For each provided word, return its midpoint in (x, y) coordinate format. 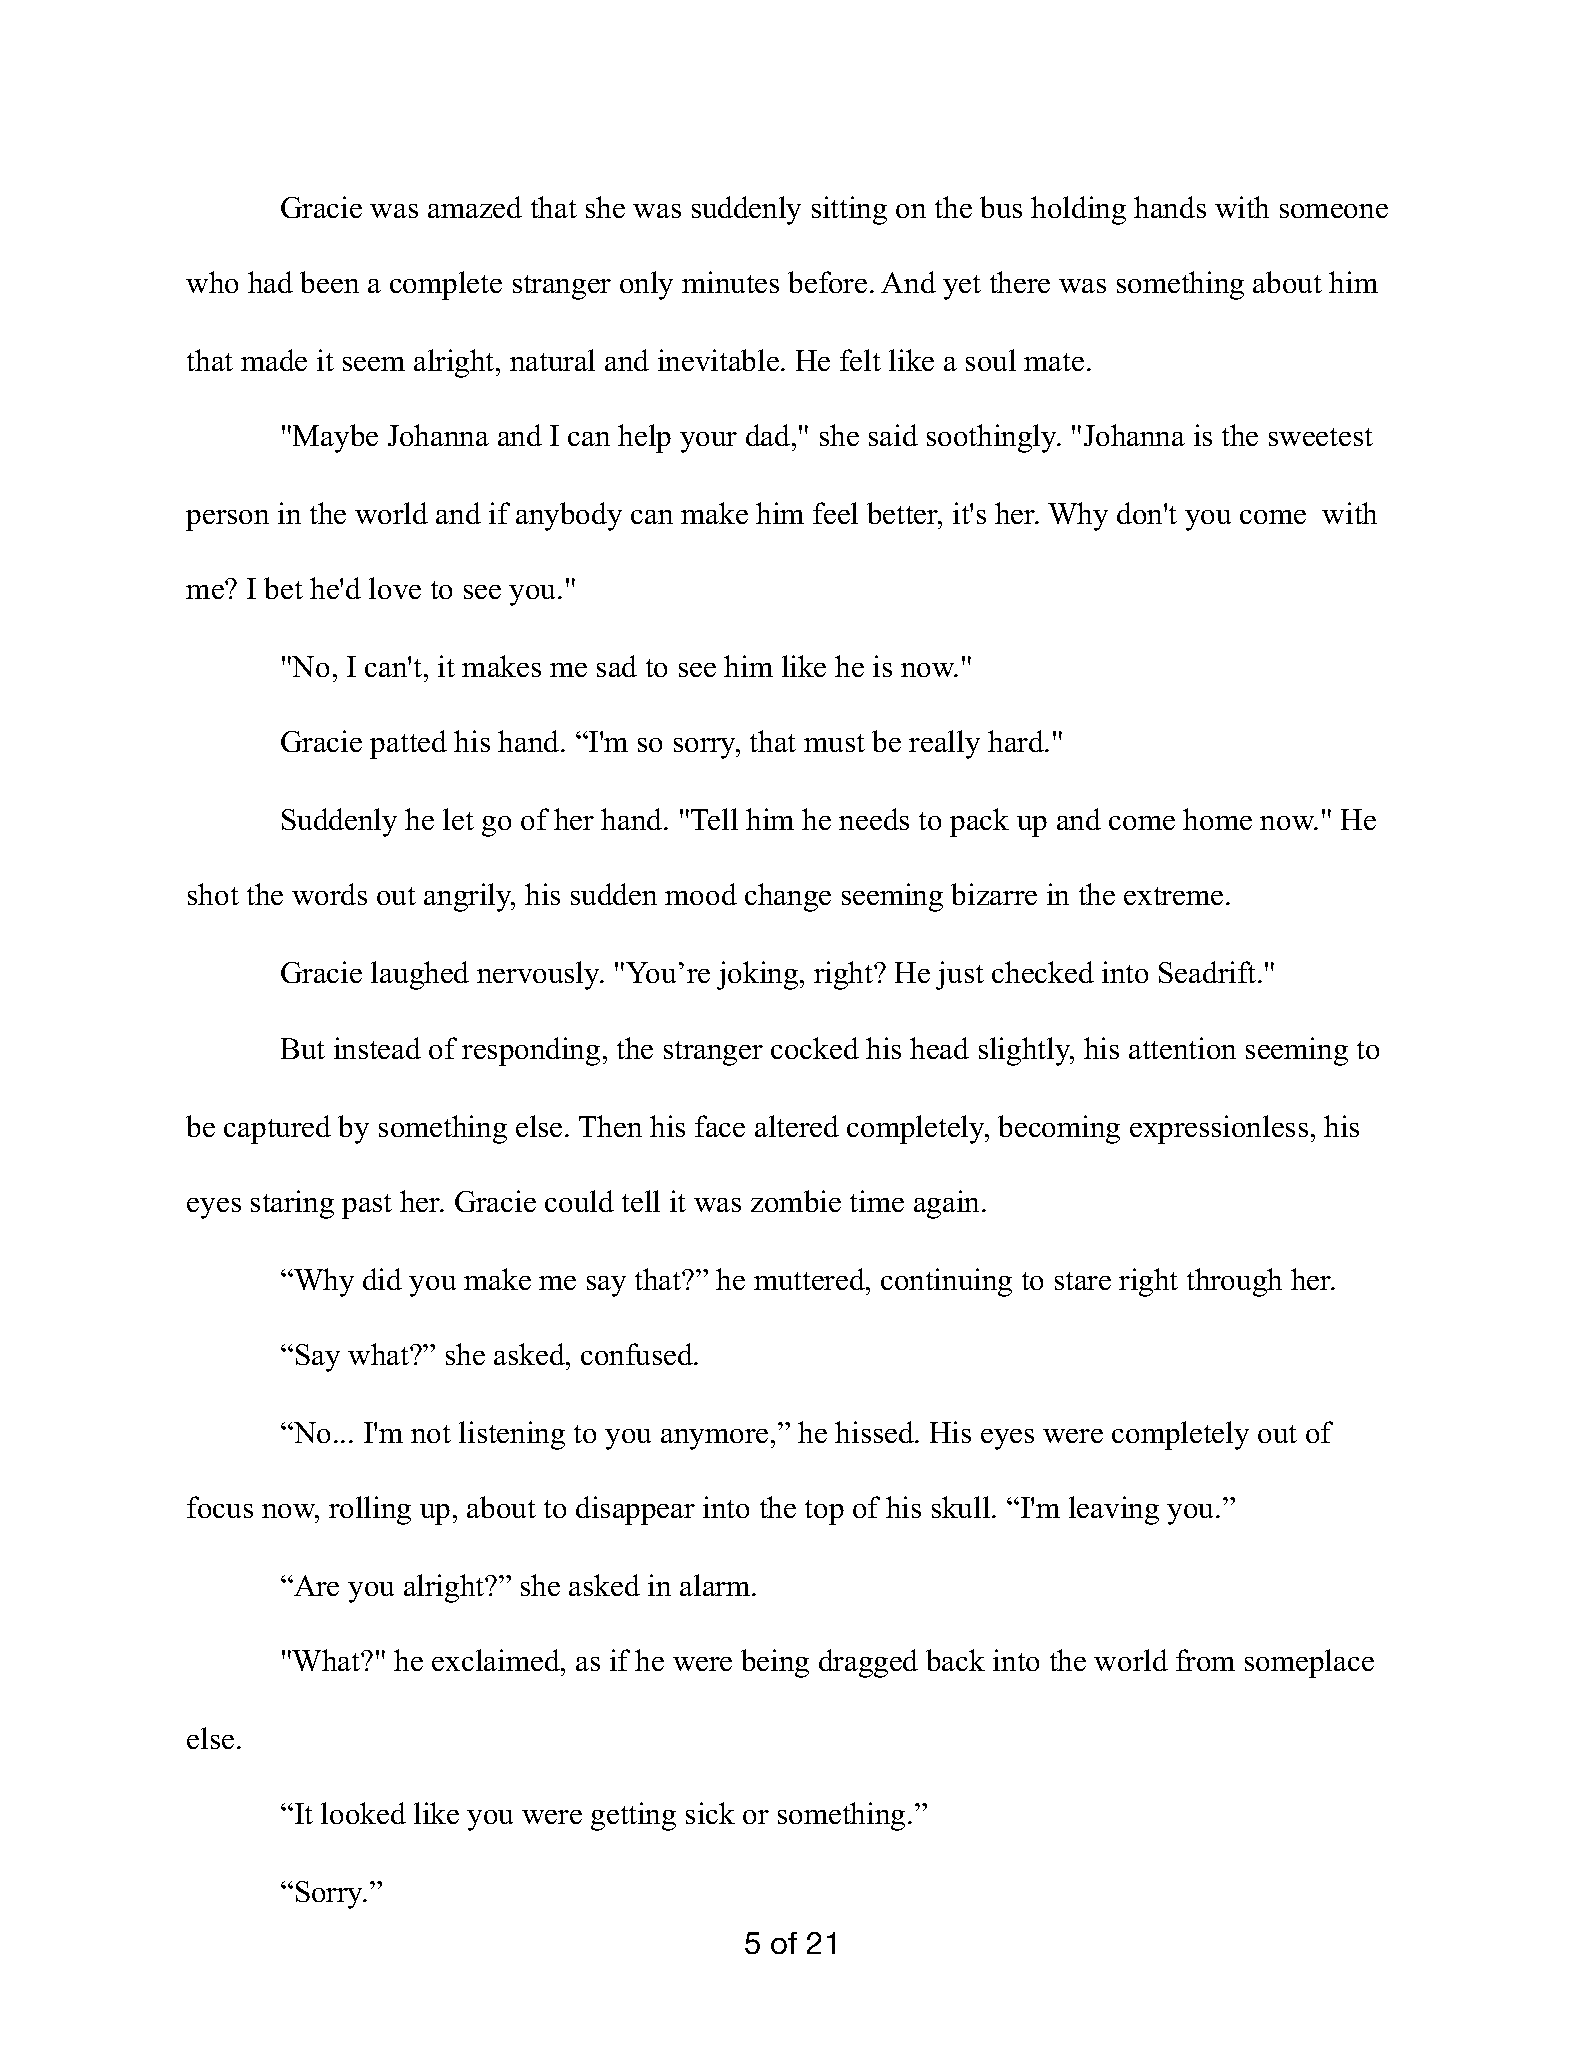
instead (377, 1048)
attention (1182, 1048)
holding (1078, 210)
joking (759, 975)
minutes (730, 282)
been (329, 282)
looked (363, 1813)
